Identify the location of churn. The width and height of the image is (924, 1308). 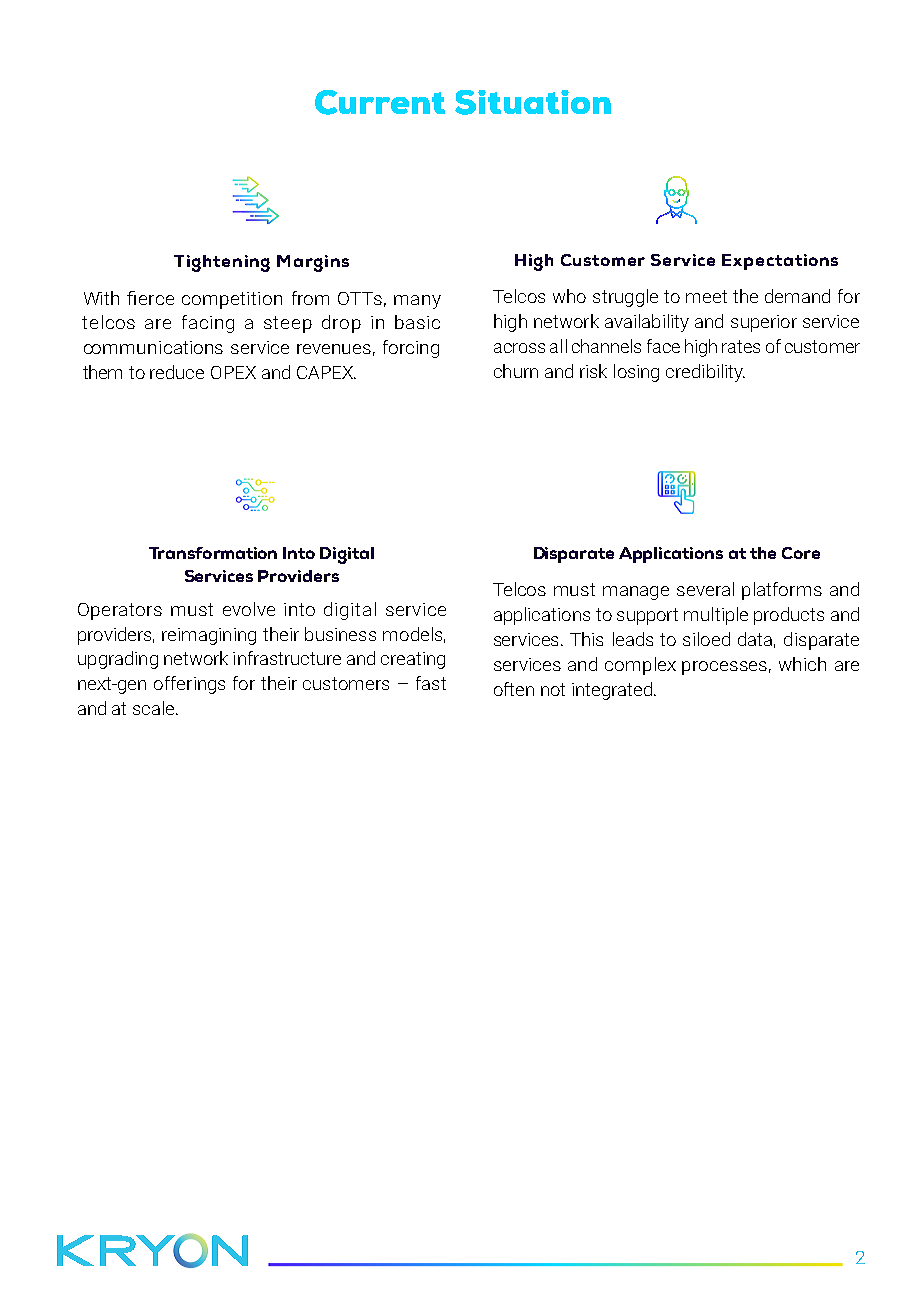
(516, 371).
